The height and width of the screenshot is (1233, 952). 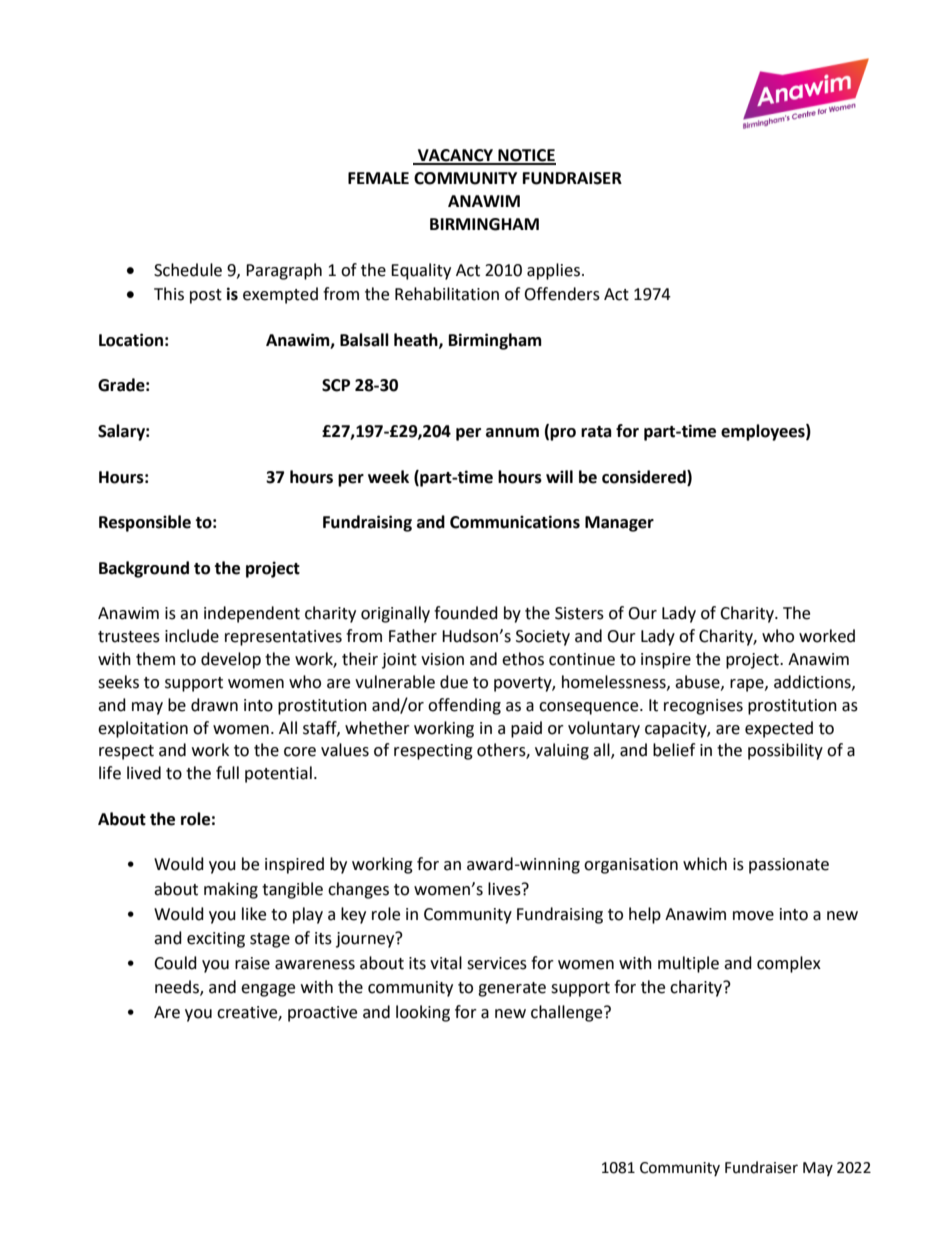 I want to click on Background, so click(x=144, y=569).
